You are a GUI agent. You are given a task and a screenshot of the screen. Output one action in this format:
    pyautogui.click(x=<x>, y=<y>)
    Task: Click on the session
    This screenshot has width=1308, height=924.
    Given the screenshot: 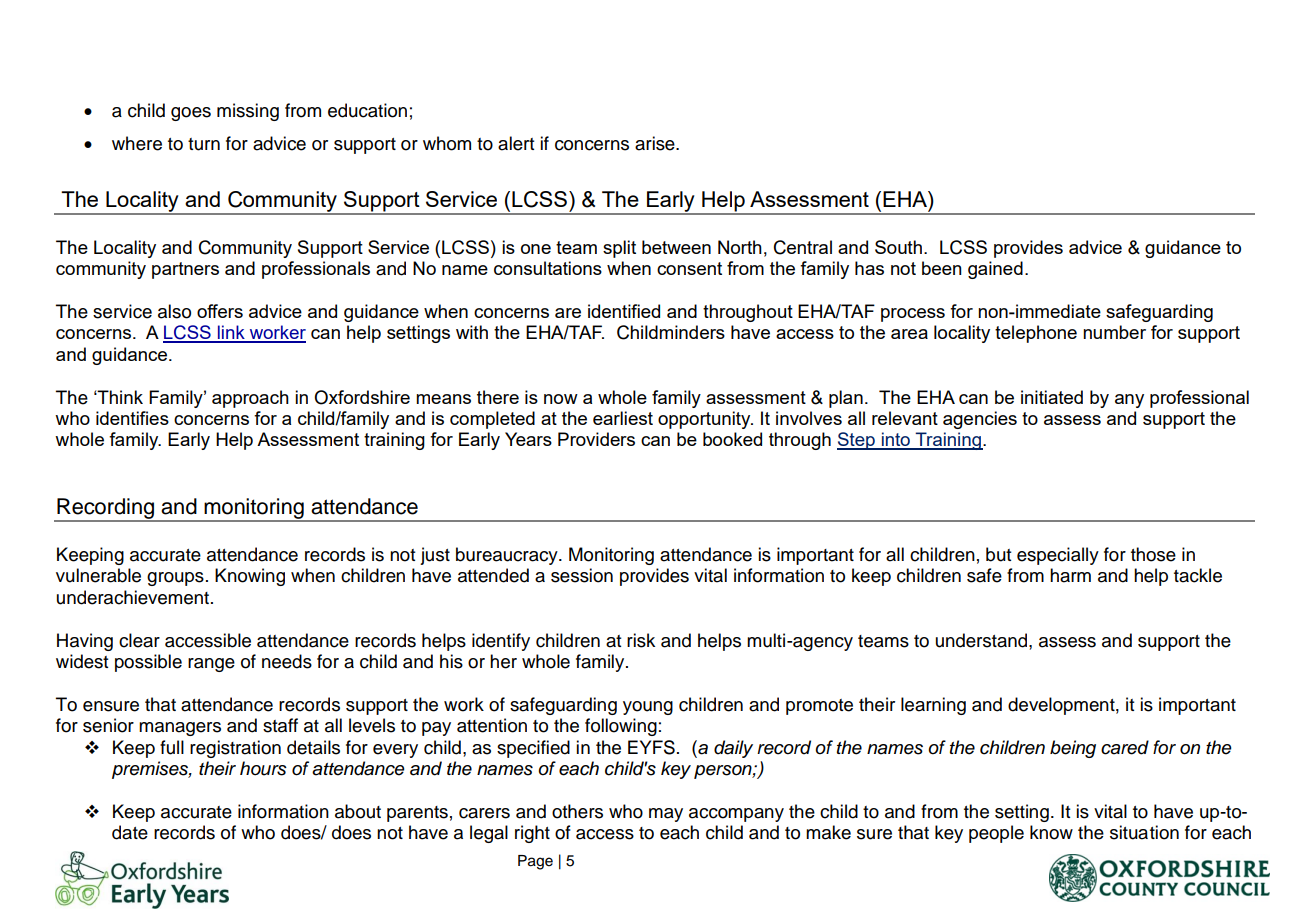 What is the action you would take?
    pyautogui.click(x=582, y=575)
